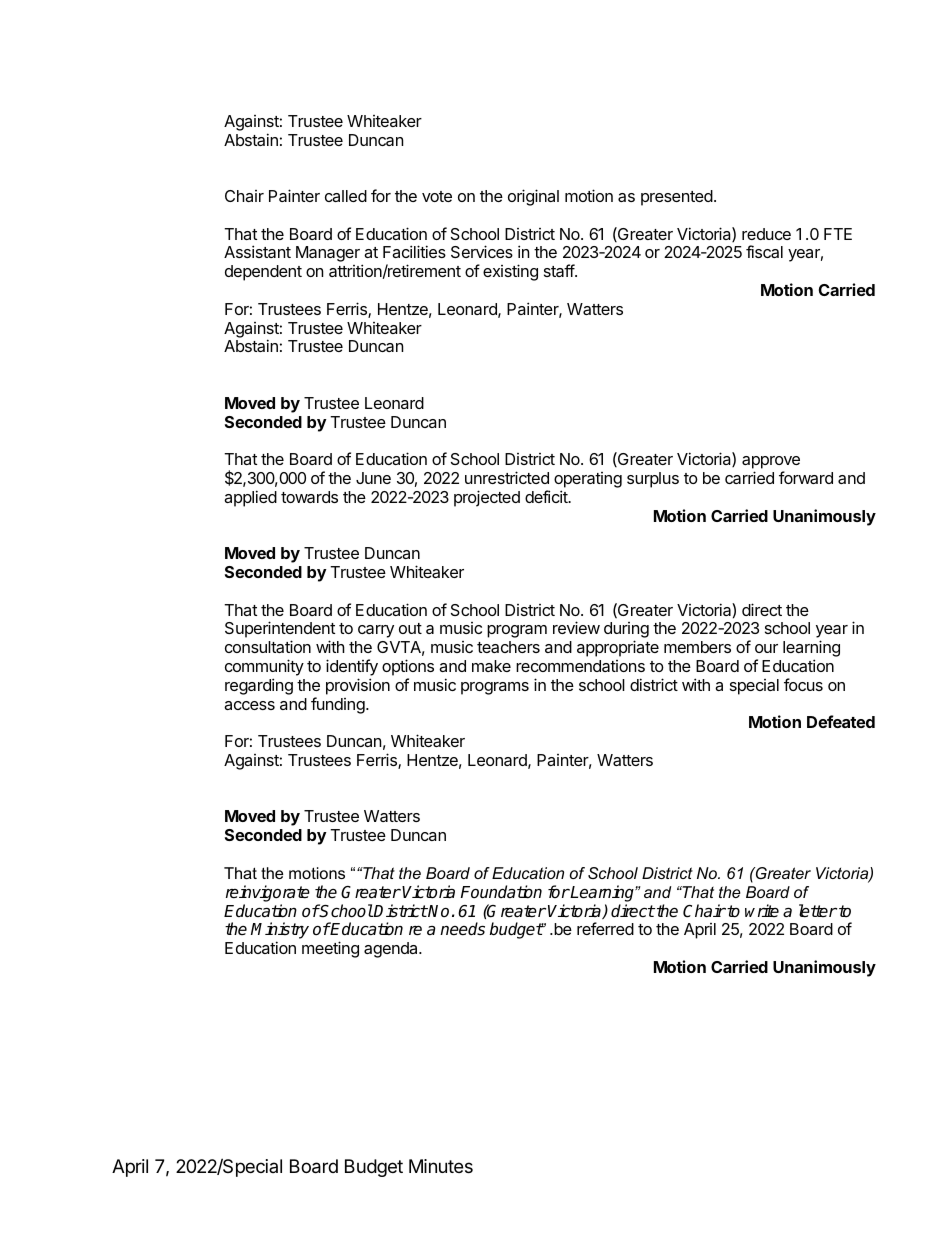 The image size is (952, 1233). Describe the element at coordinates (533, 197) in the screenshot. I see `original` at that location.
